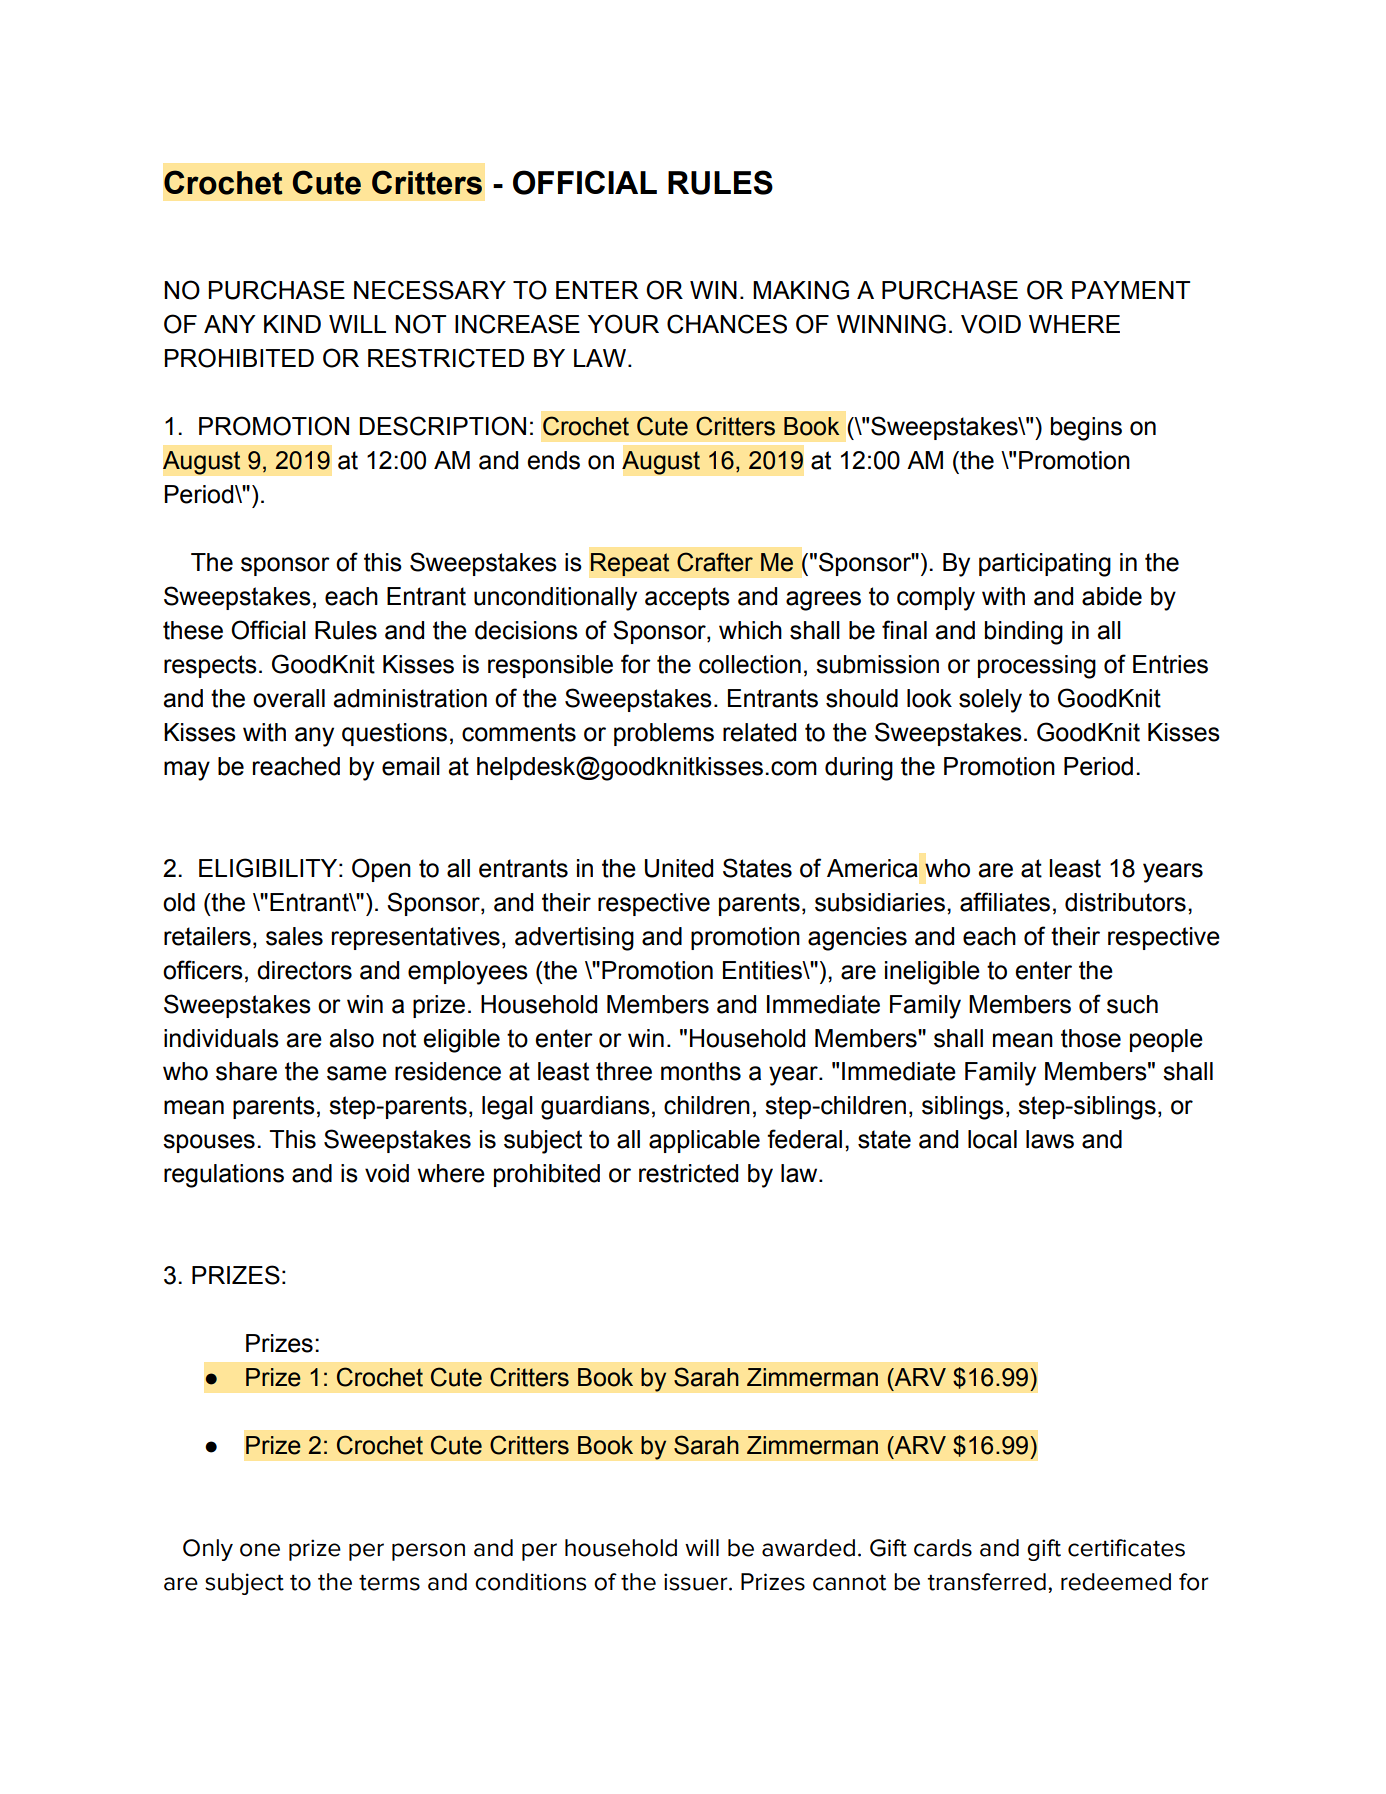 The height and width of the screenshot is (1794, 1386). Describe the element at coordinates (260, 1550) in the screenshot. I see `one` at that location.
